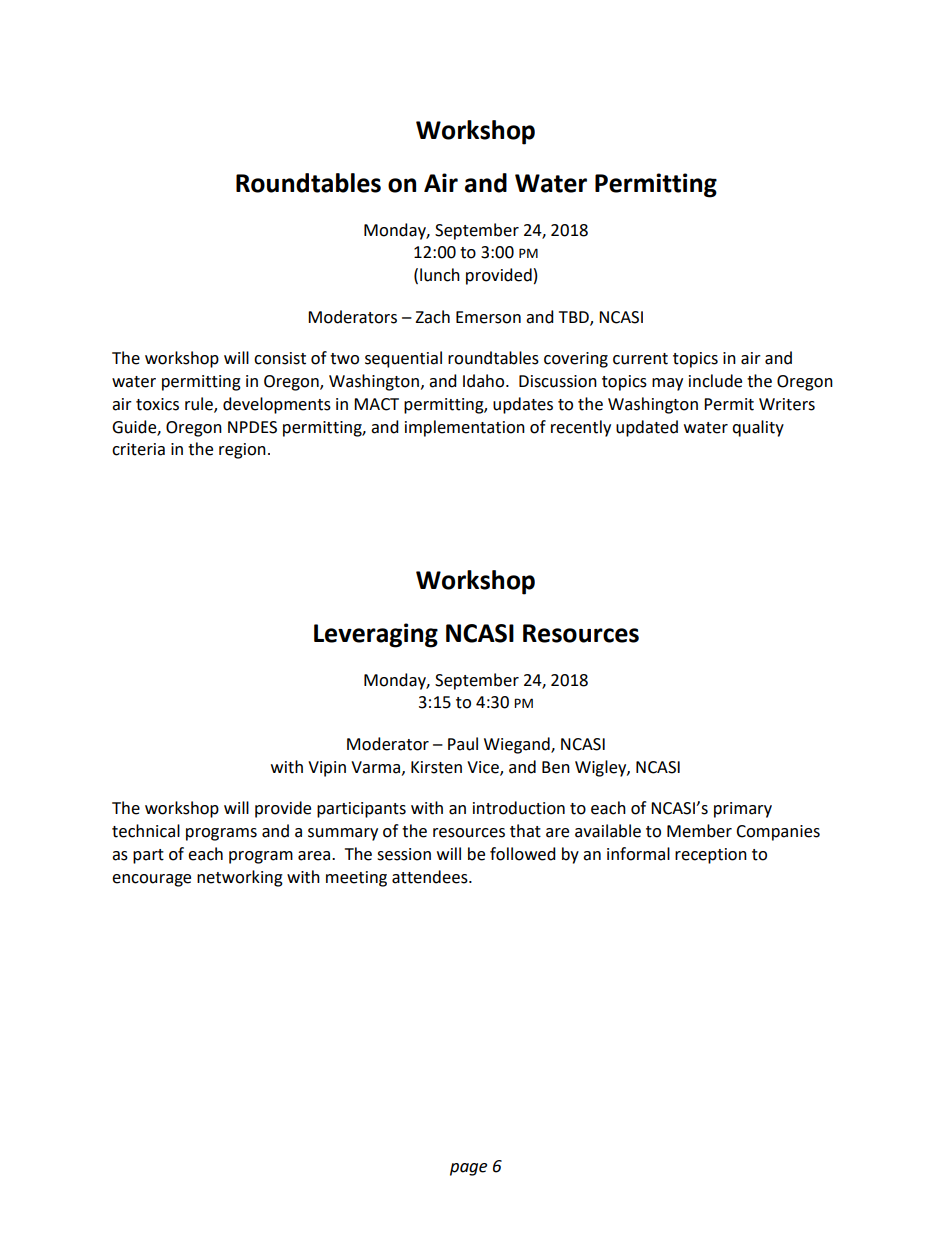 The image size is (952, 1233). What do you see at coordinates (280, 358) in the image?
I see `consist` at bounding box center [280, 358].
